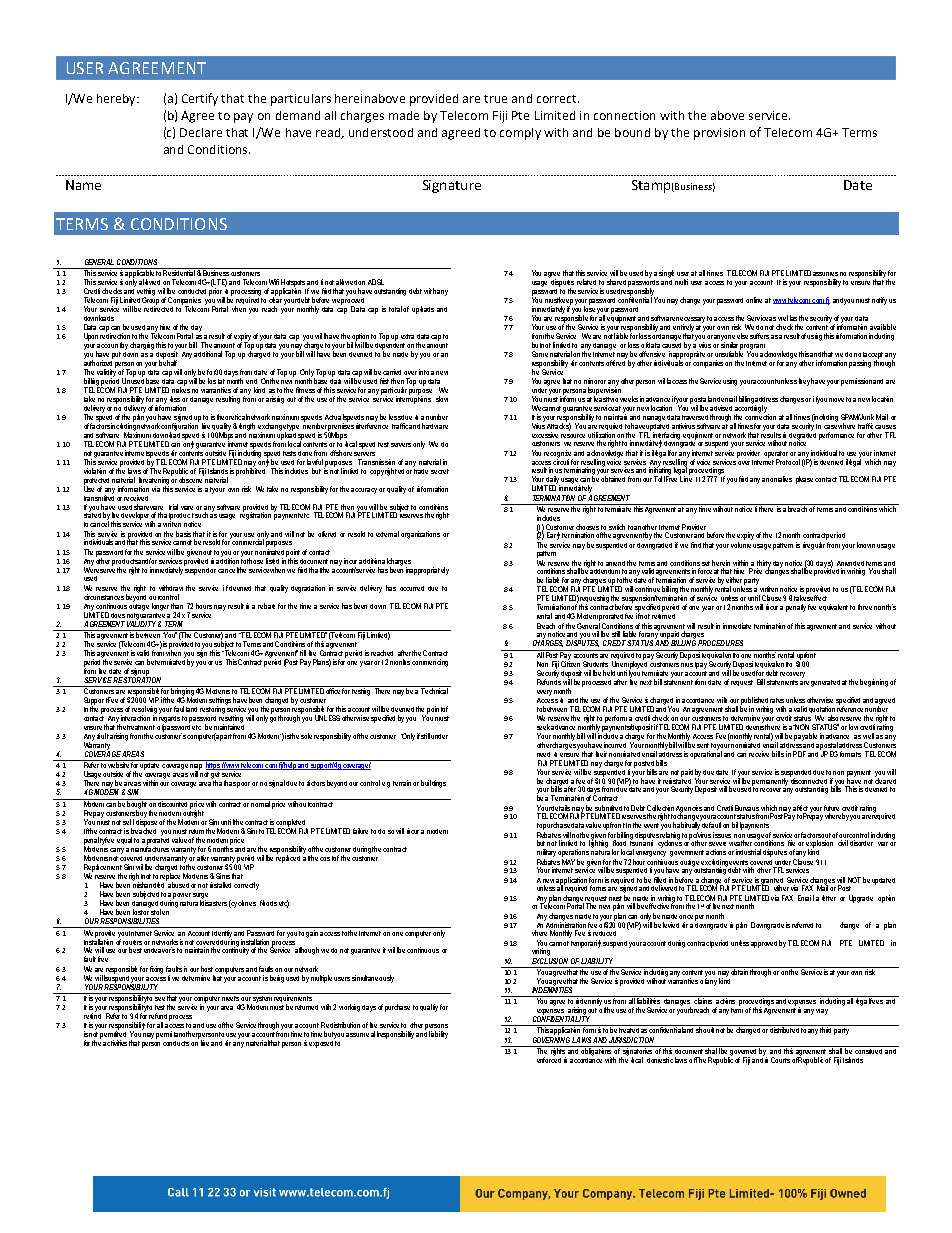  What do you see at coordinates (201, 132) in the page?
I see `Declare` at bounding box center [201, 132].
